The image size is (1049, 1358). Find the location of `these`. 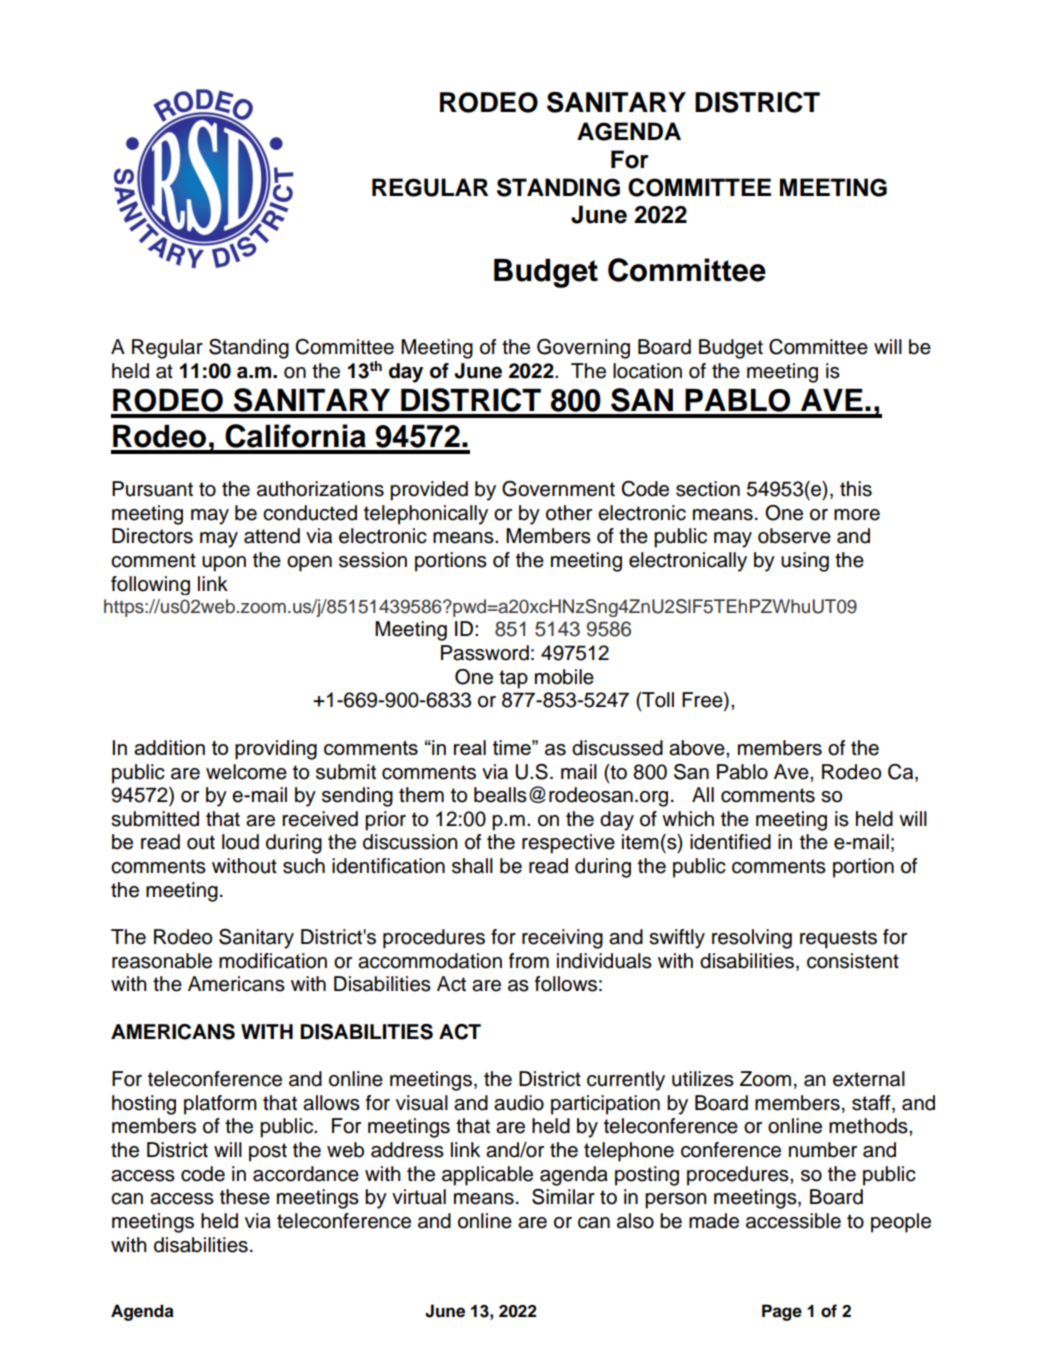

these is located at coordinates (245, 1197).
